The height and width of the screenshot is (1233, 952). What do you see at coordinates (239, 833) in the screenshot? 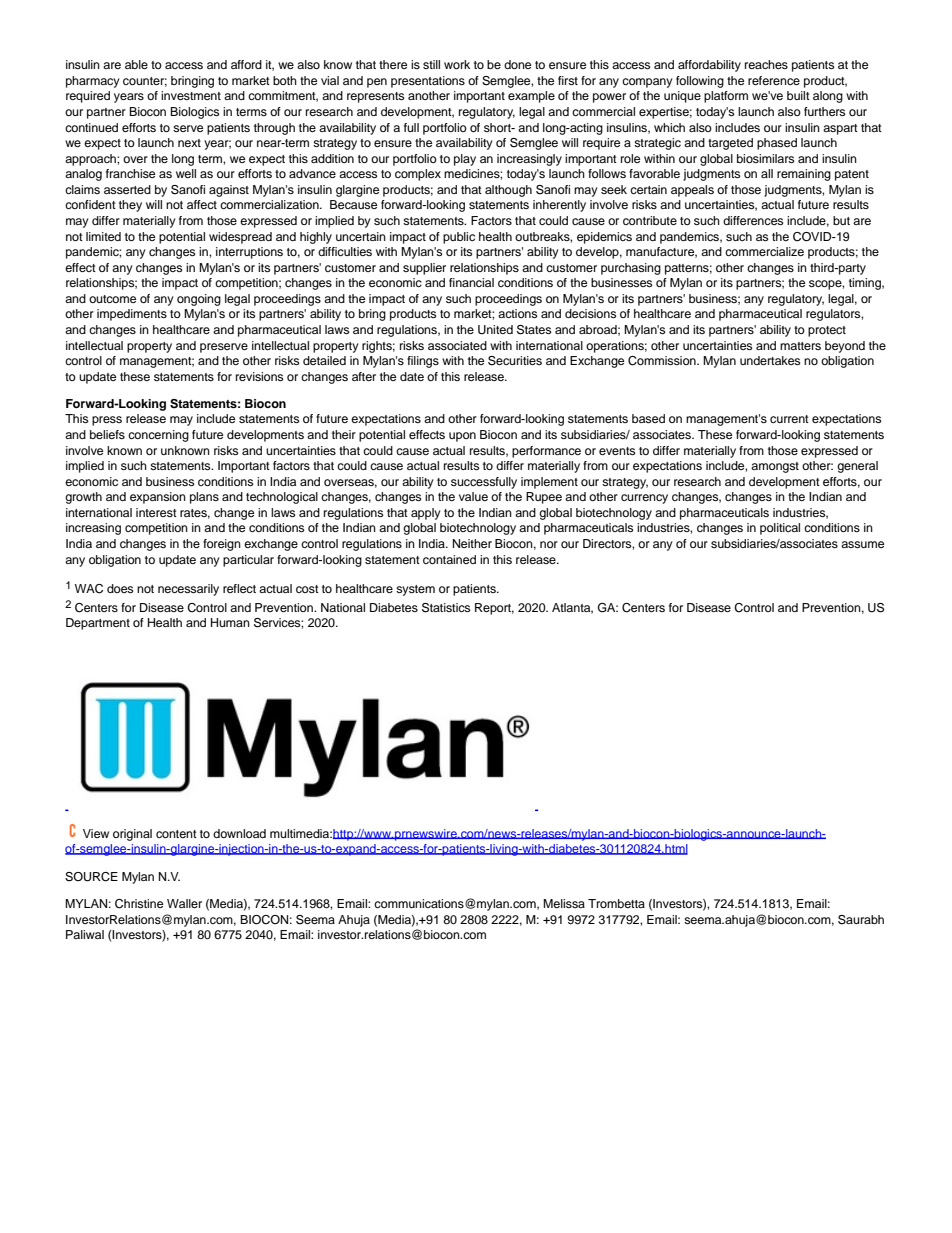
I see `download` at bounding box center [239, 833].
